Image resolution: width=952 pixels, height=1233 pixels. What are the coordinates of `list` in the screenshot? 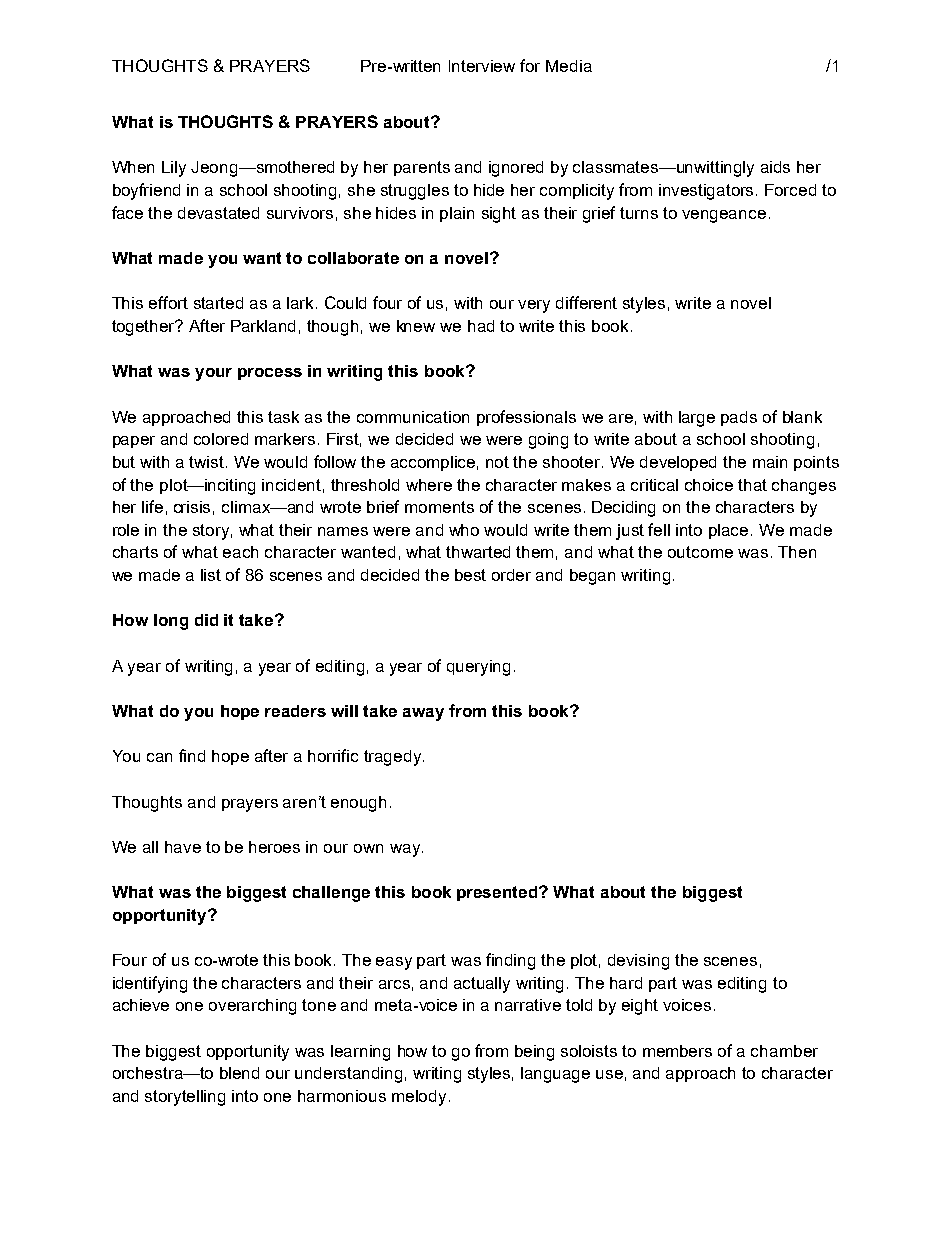 It's located at (211, 575).
